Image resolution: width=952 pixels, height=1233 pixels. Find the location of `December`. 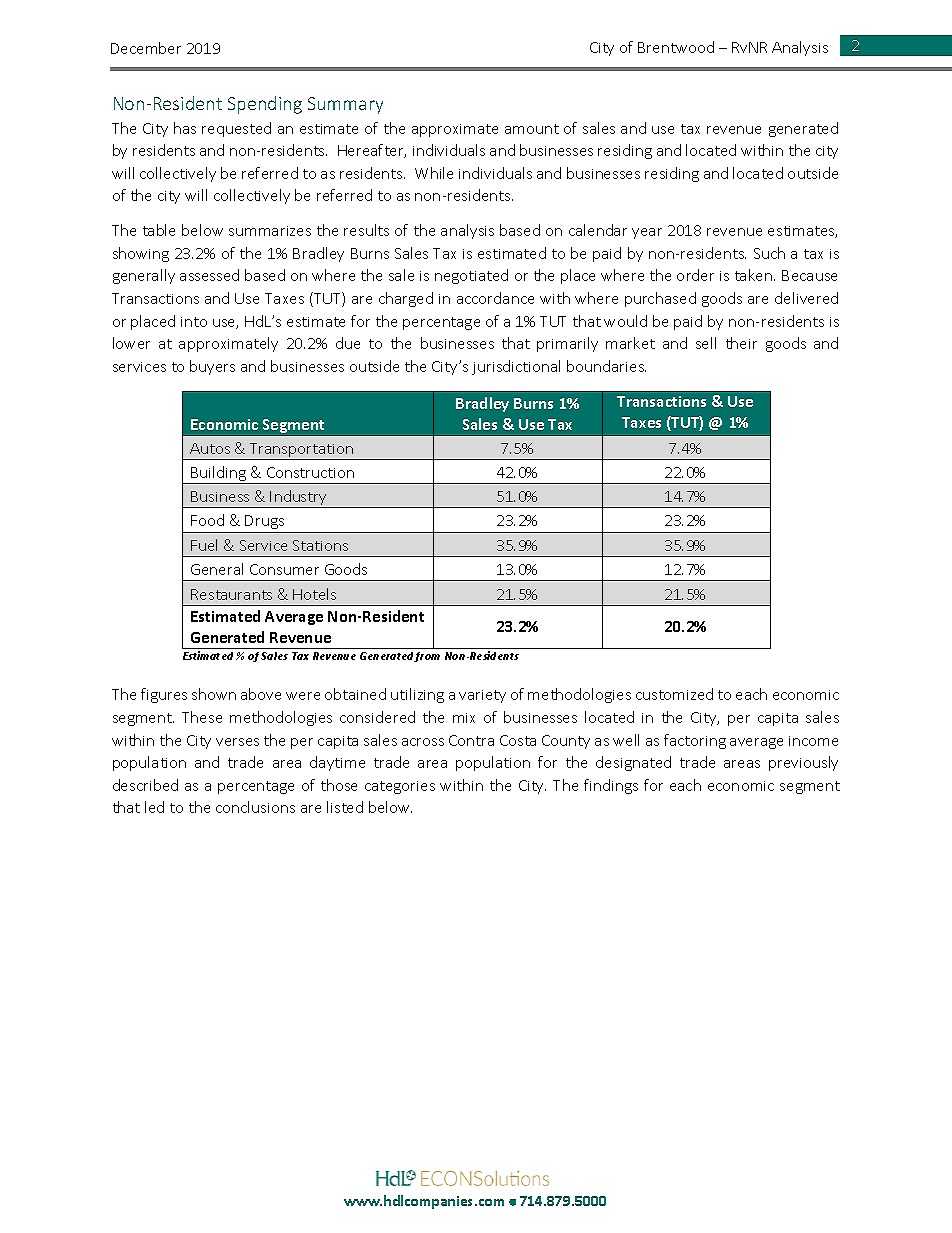

December is located at coordinates (146, 48).
